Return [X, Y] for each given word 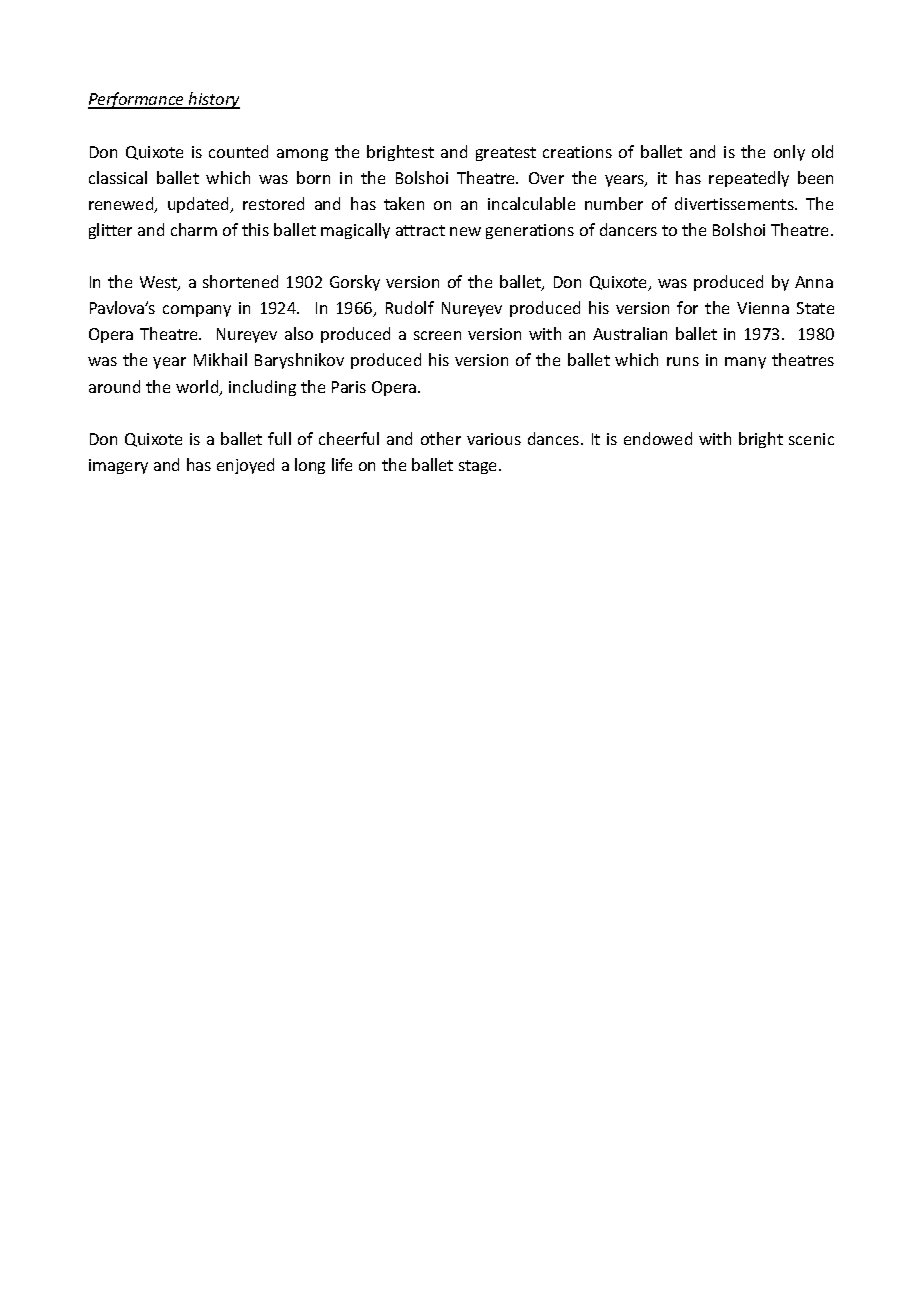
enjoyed [245, 466]
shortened [240, 281]
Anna [814, 282]
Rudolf [410, 307]
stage [479, 467]
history [213, 100]
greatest [506, 154]
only [789, 153]
